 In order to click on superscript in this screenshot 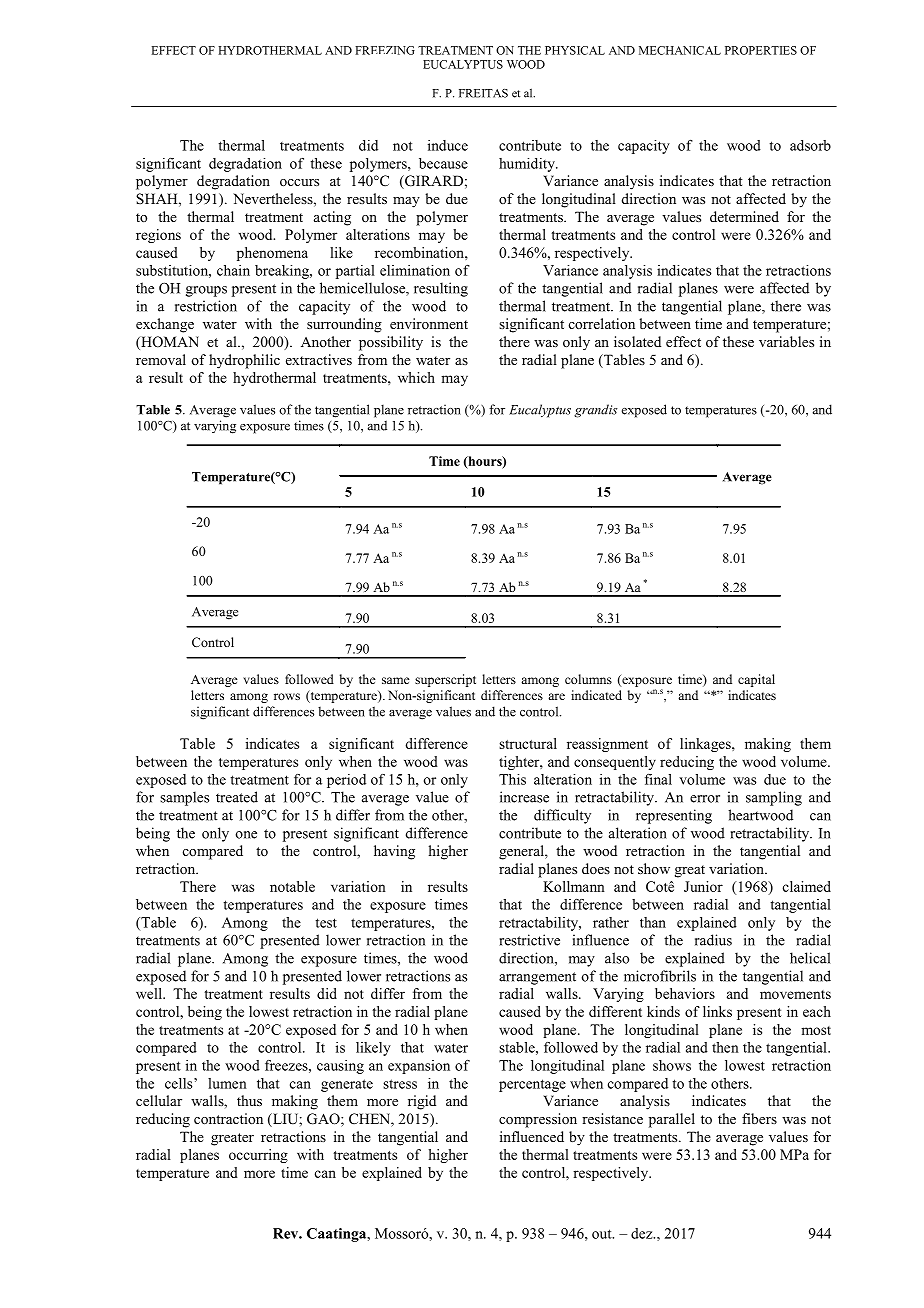, I will do `click(445, 680)`.
